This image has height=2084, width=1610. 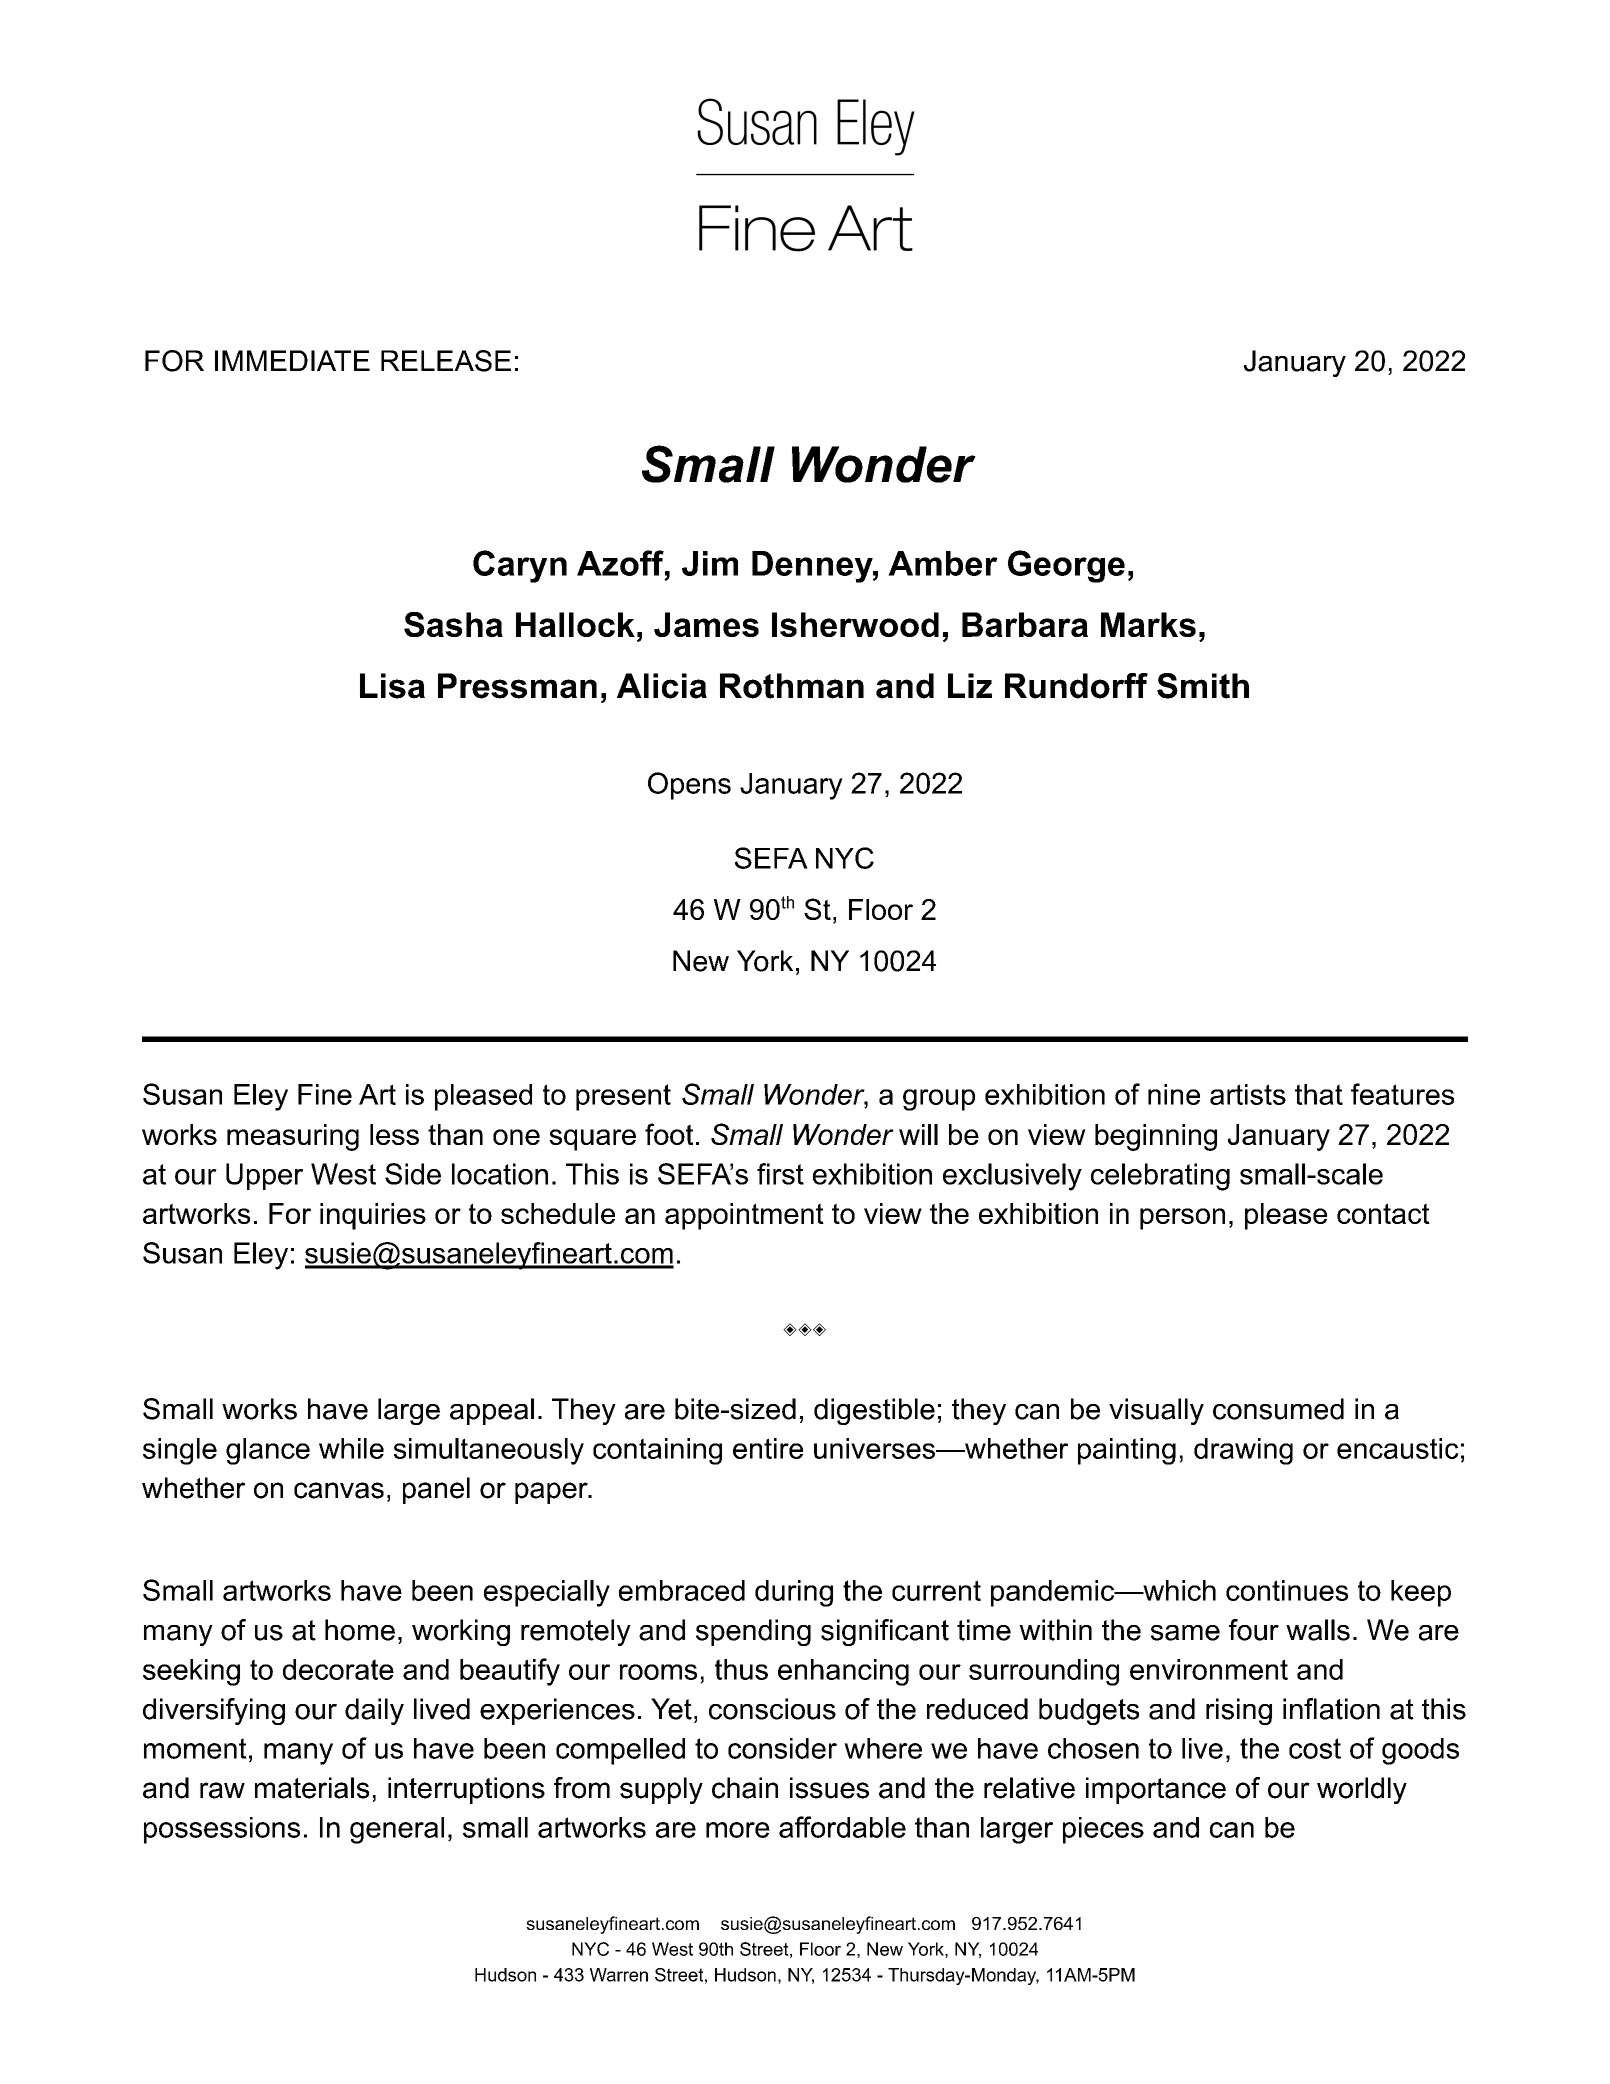 What do you see at coordinates (1066, 566) in the image?
I see `George` at bounding box center [1066, 566].
